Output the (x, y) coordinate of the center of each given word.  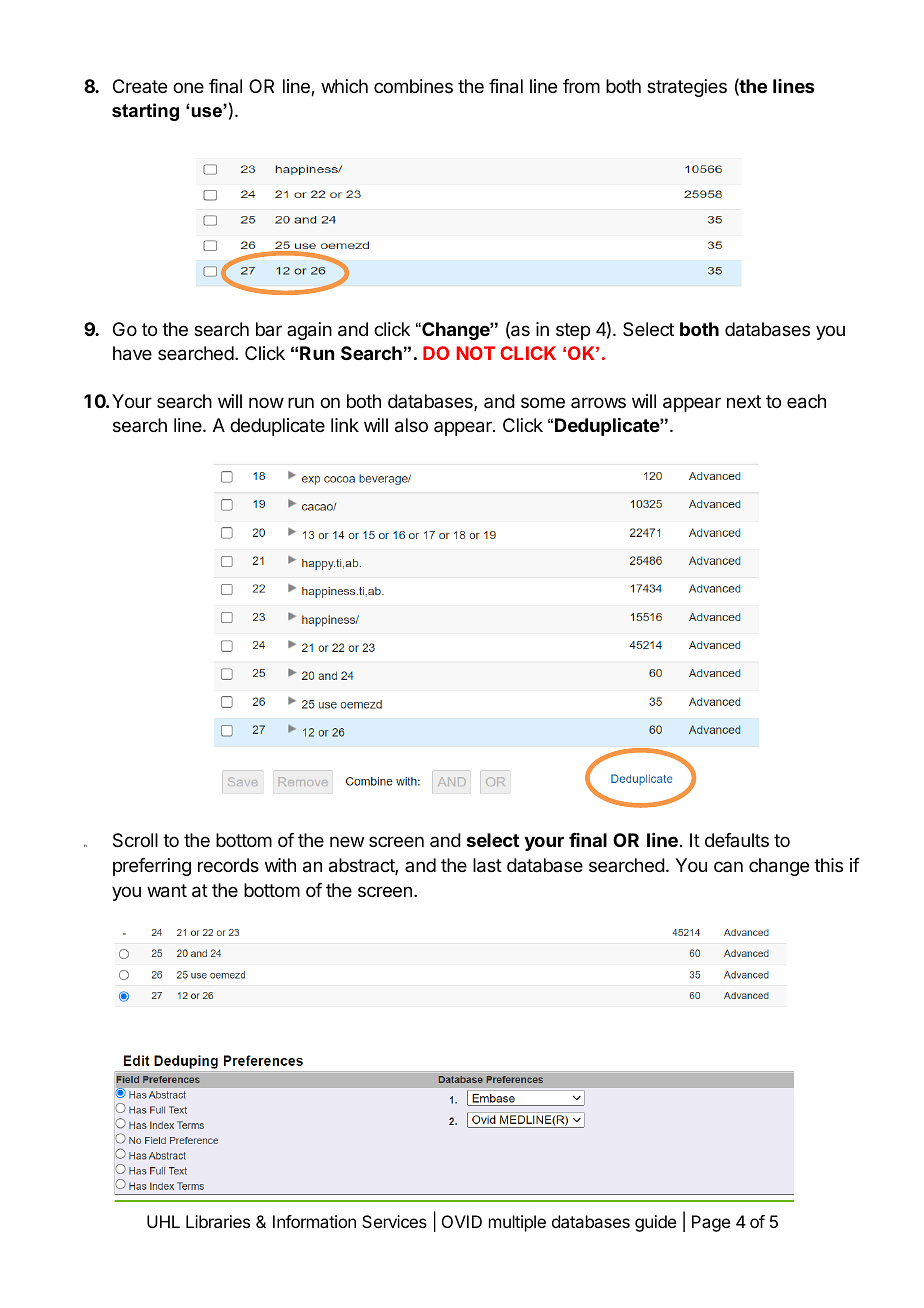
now (266, 402)
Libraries (218, 1221)
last (487, 865)
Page (711, 1223)
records (228, 865)
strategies (687, 88)
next (744, 401)
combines (413, 86)
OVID (462, 1221)
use (207, 111)
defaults (737, 840)
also (411, 425)
